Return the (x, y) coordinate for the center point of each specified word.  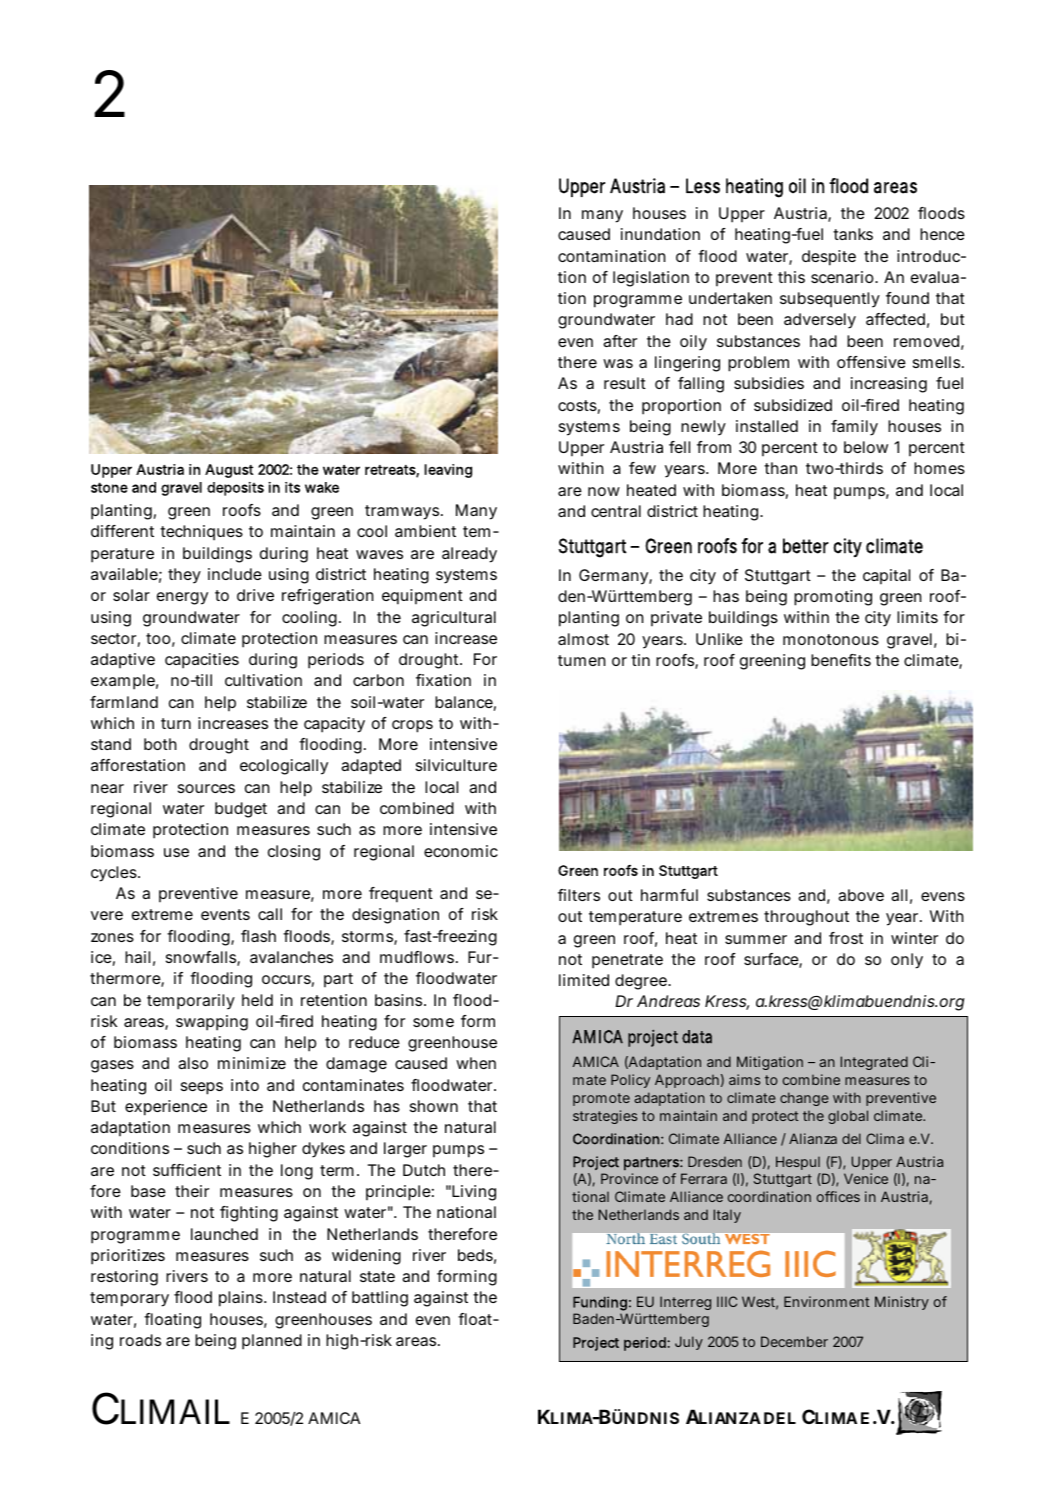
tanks (853, 234)
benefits (841, 660)
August (229, 471)
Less (703, 186)
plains (242, 1299)
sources (206, 788)
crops (412, 726)
